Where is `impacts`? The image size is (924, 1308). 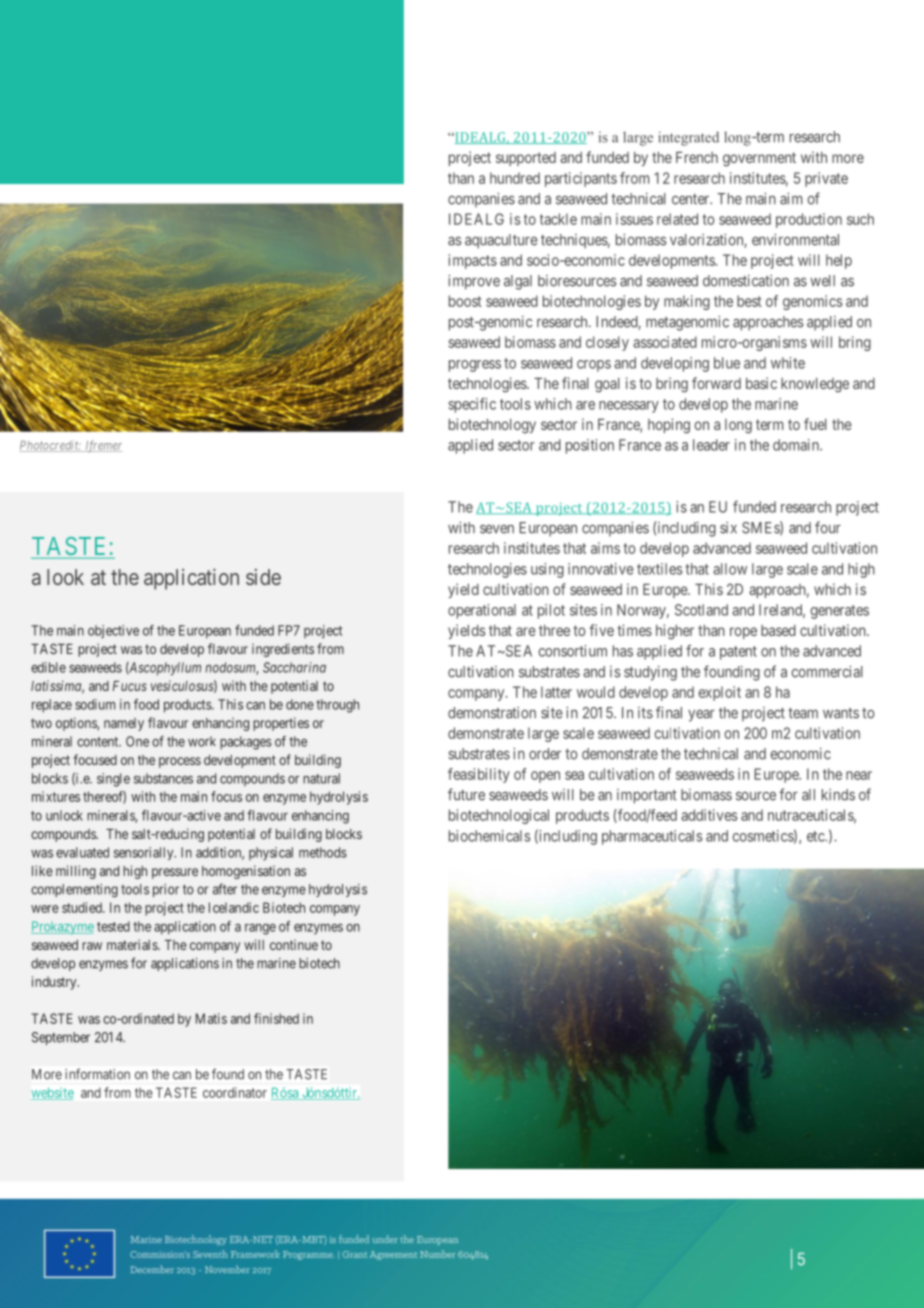
impacts is located at coordinates (473, 261).
